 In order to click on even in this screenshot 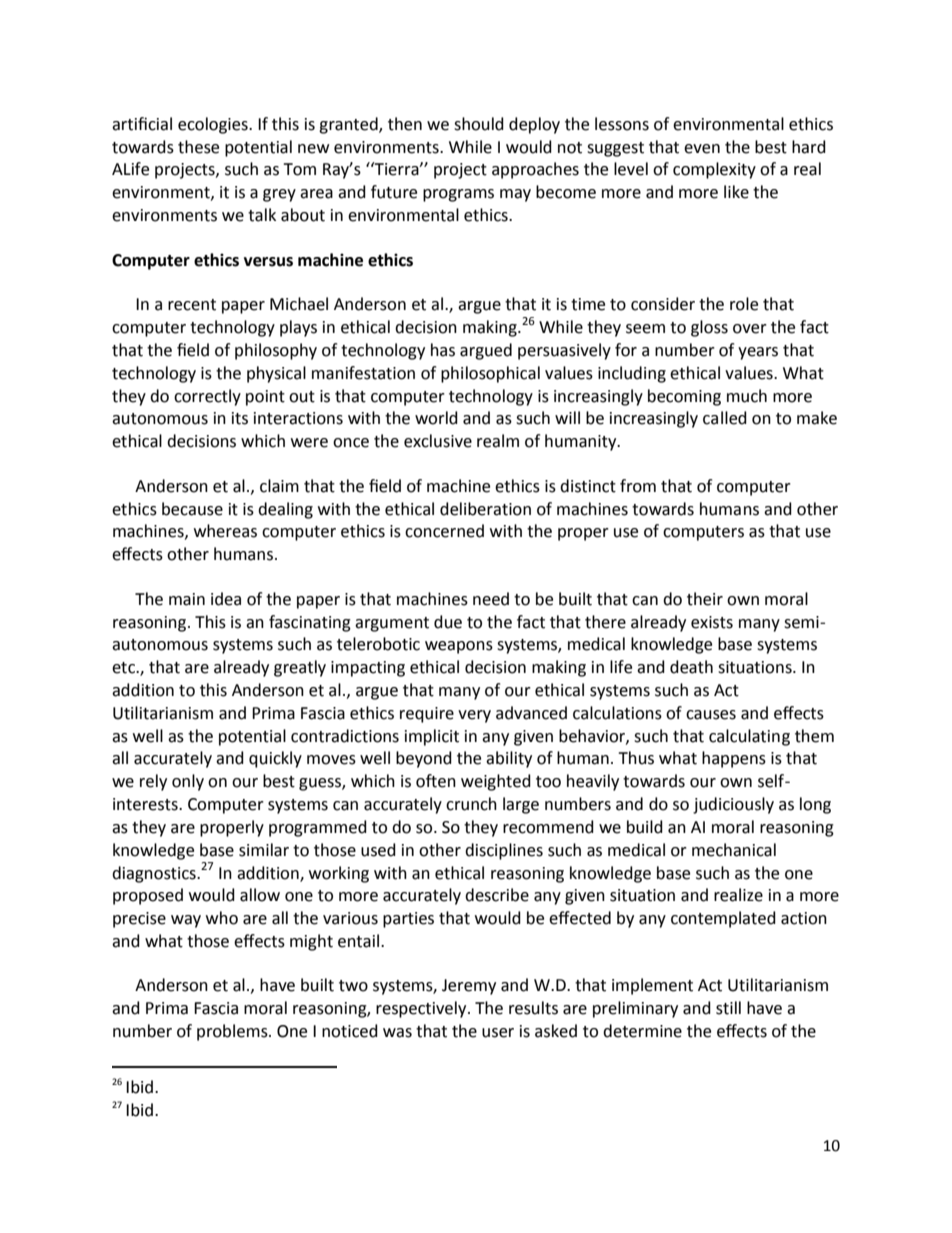, I will do `click(702, 149)`.
